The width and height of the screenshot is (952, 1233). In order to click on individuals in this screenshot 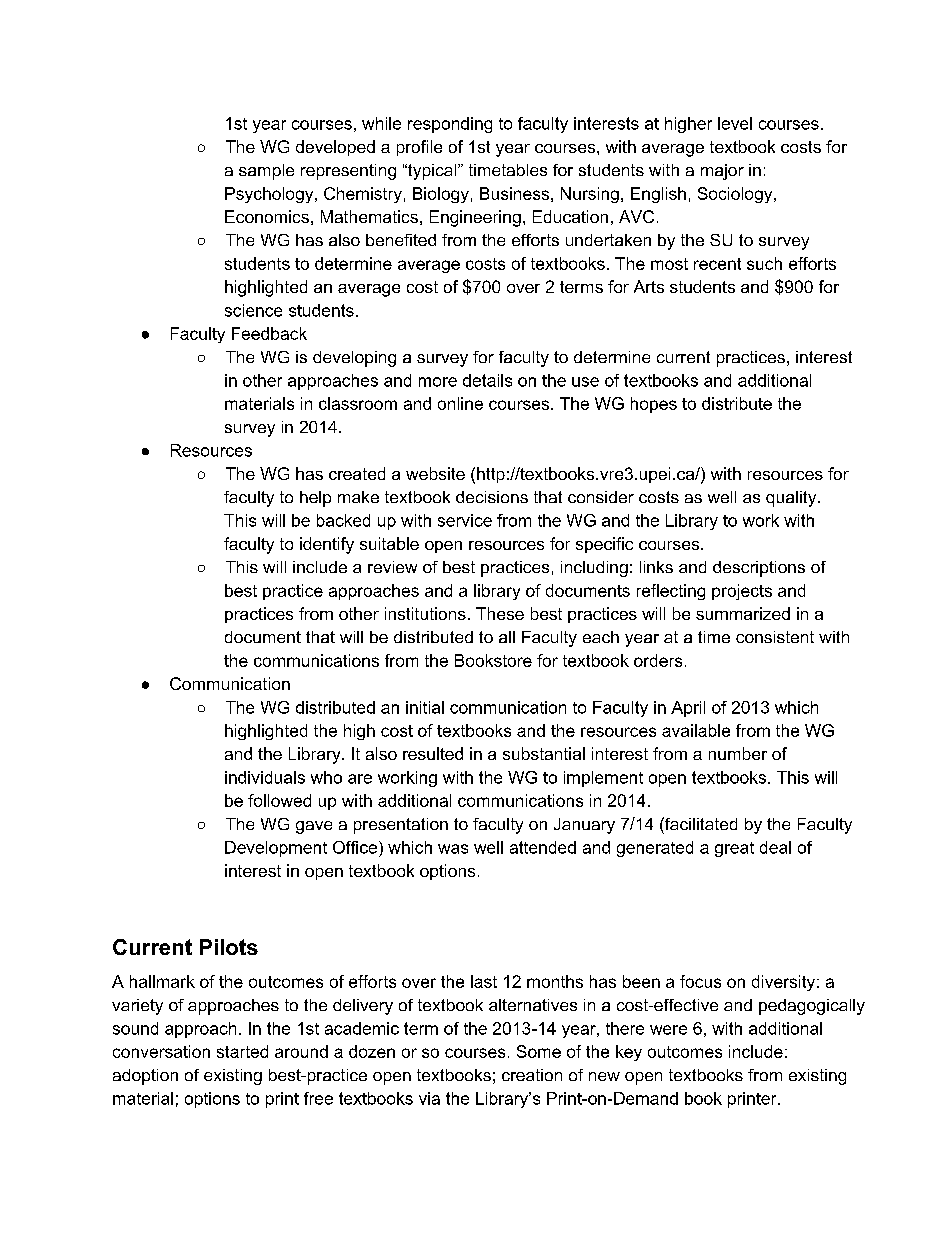, I will do `click(265, 777)`.
